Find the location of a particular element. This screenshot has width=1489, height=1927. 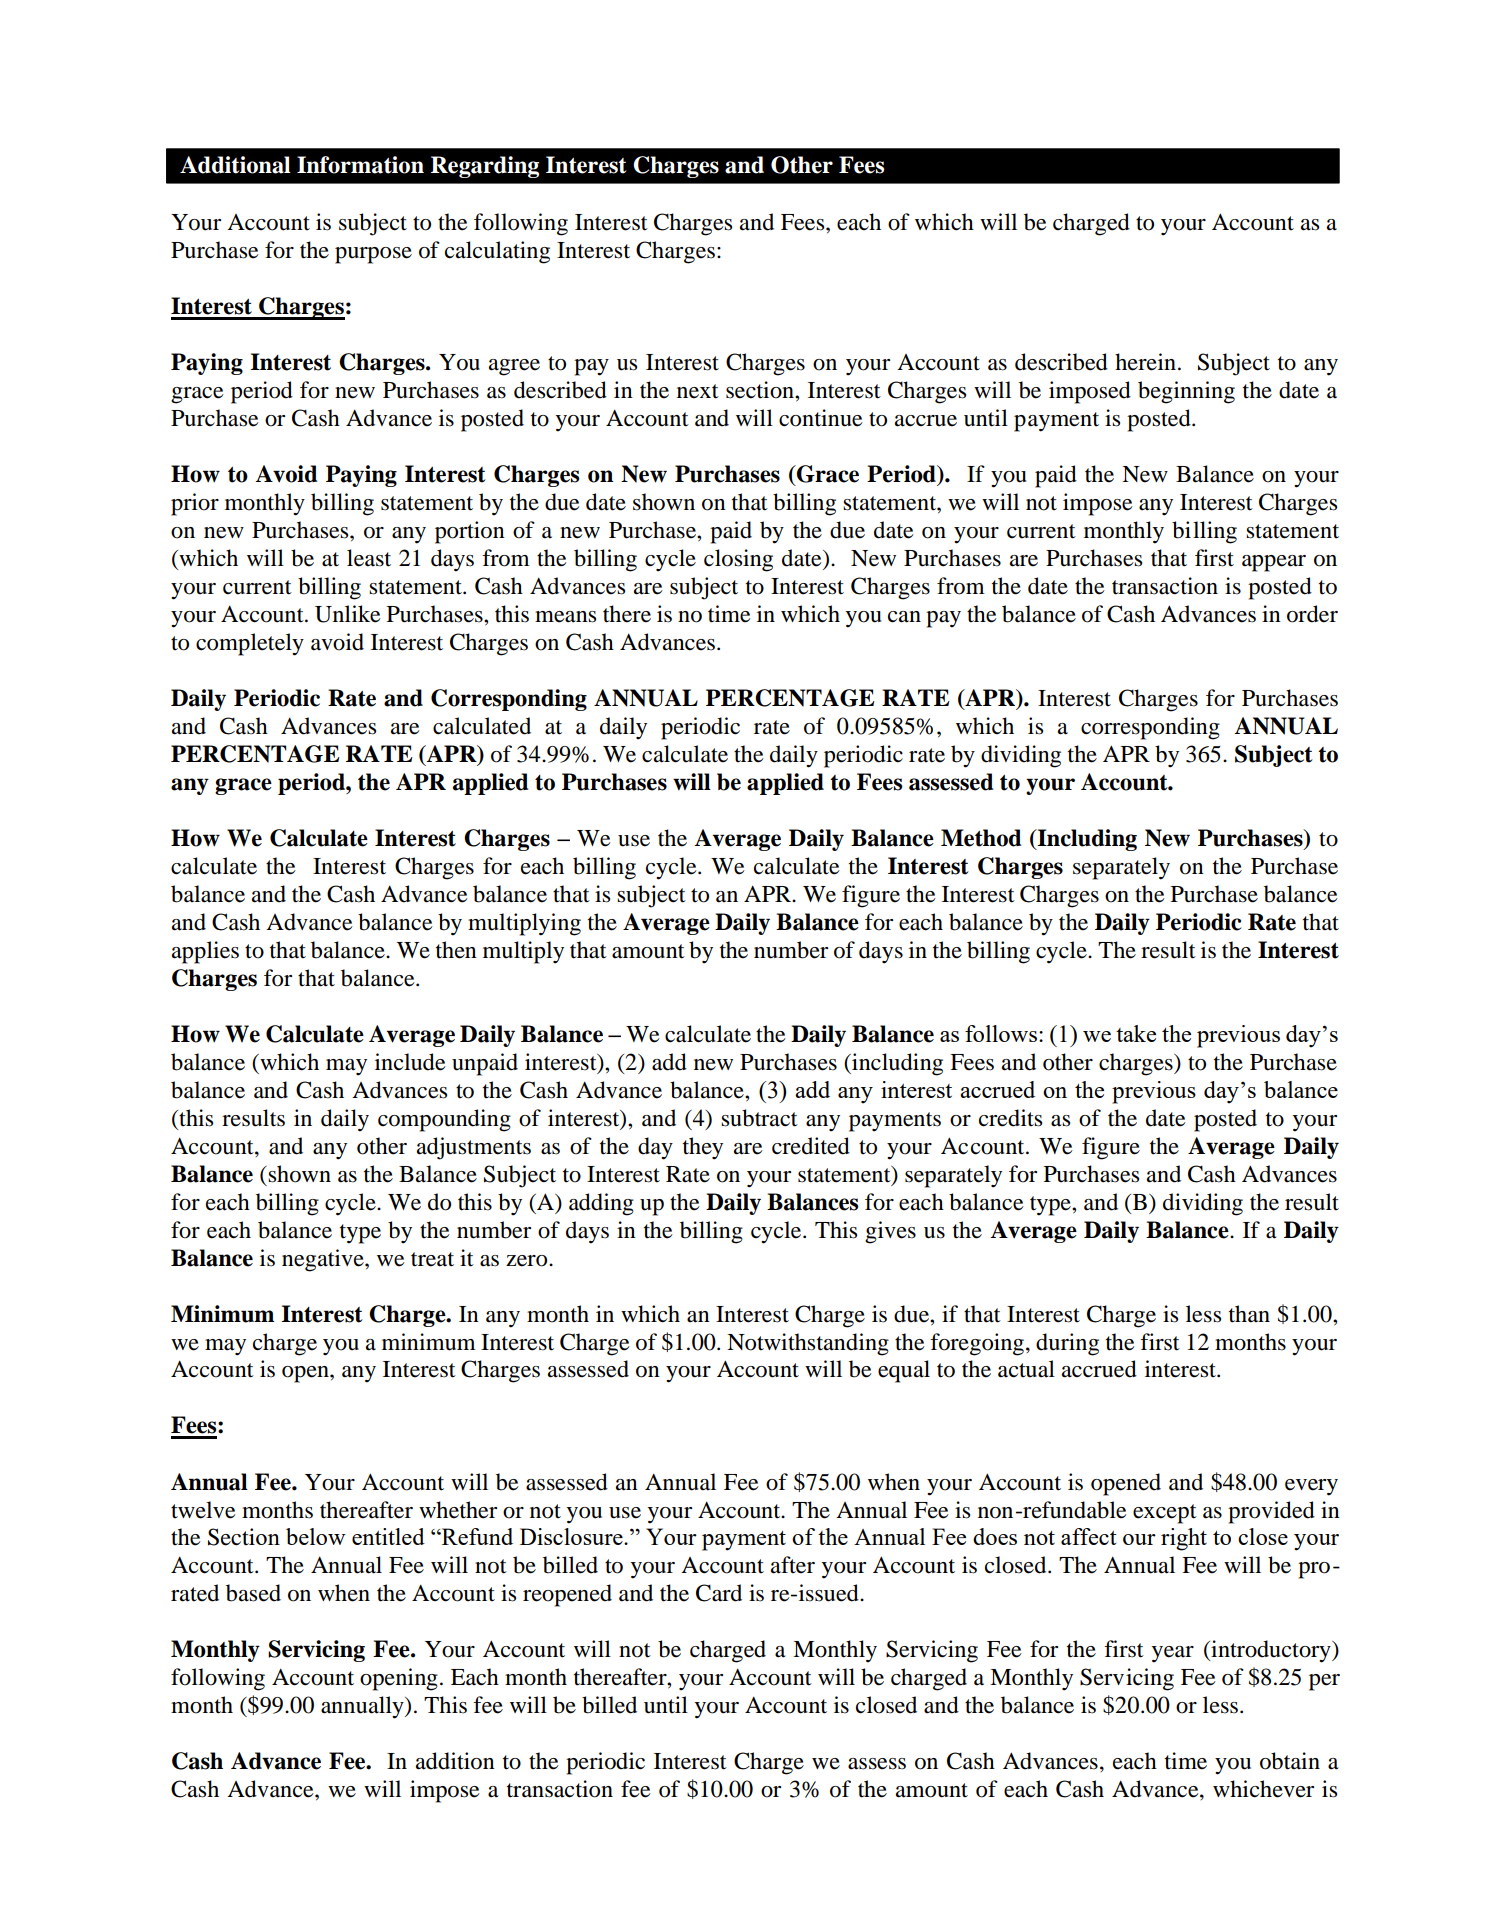

appear is located at coordinates (1274, 563).
